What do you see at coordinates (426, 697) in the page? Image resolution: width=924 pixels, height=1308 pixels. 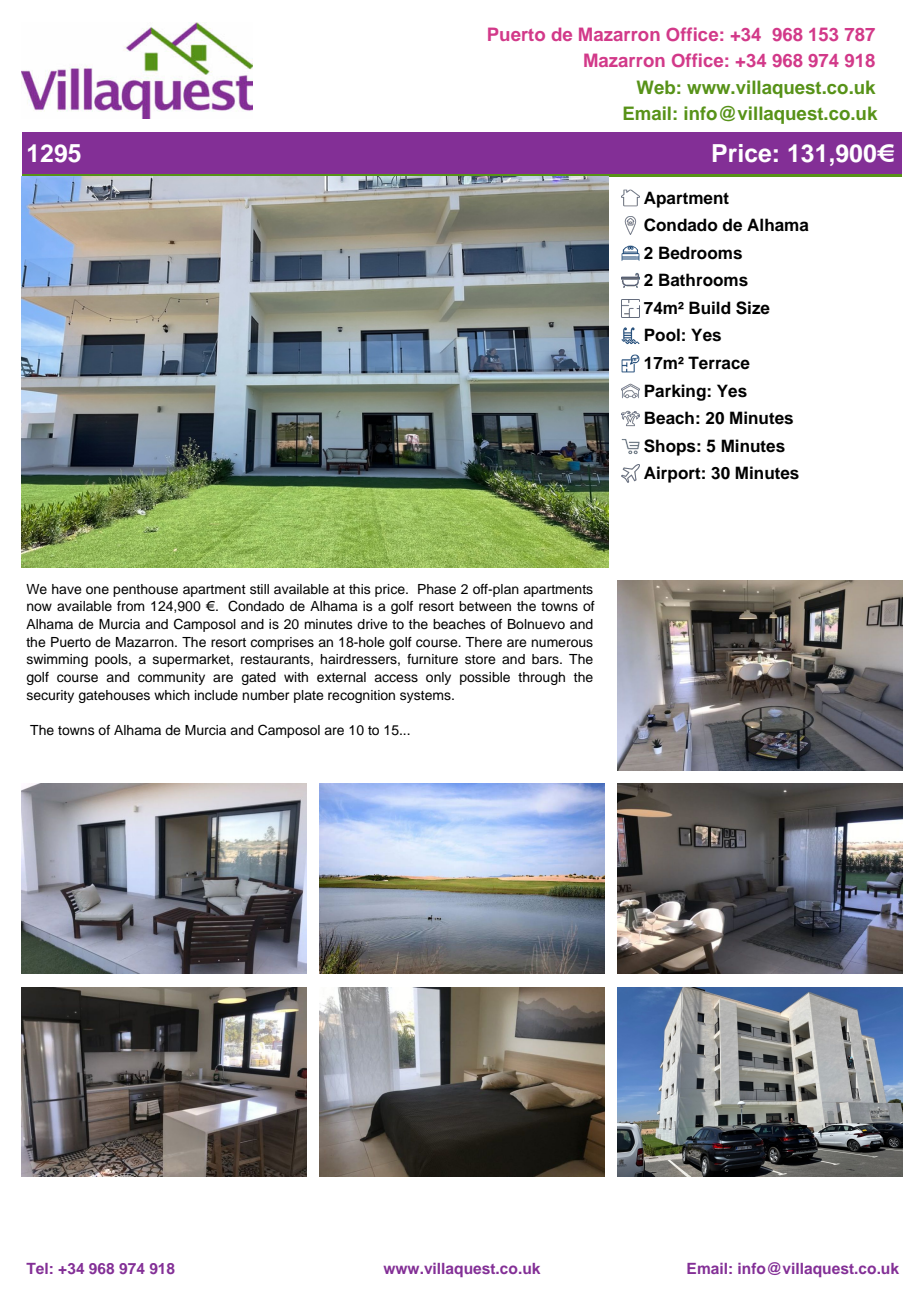 I see `systems` at bounding box center [426, 697].
